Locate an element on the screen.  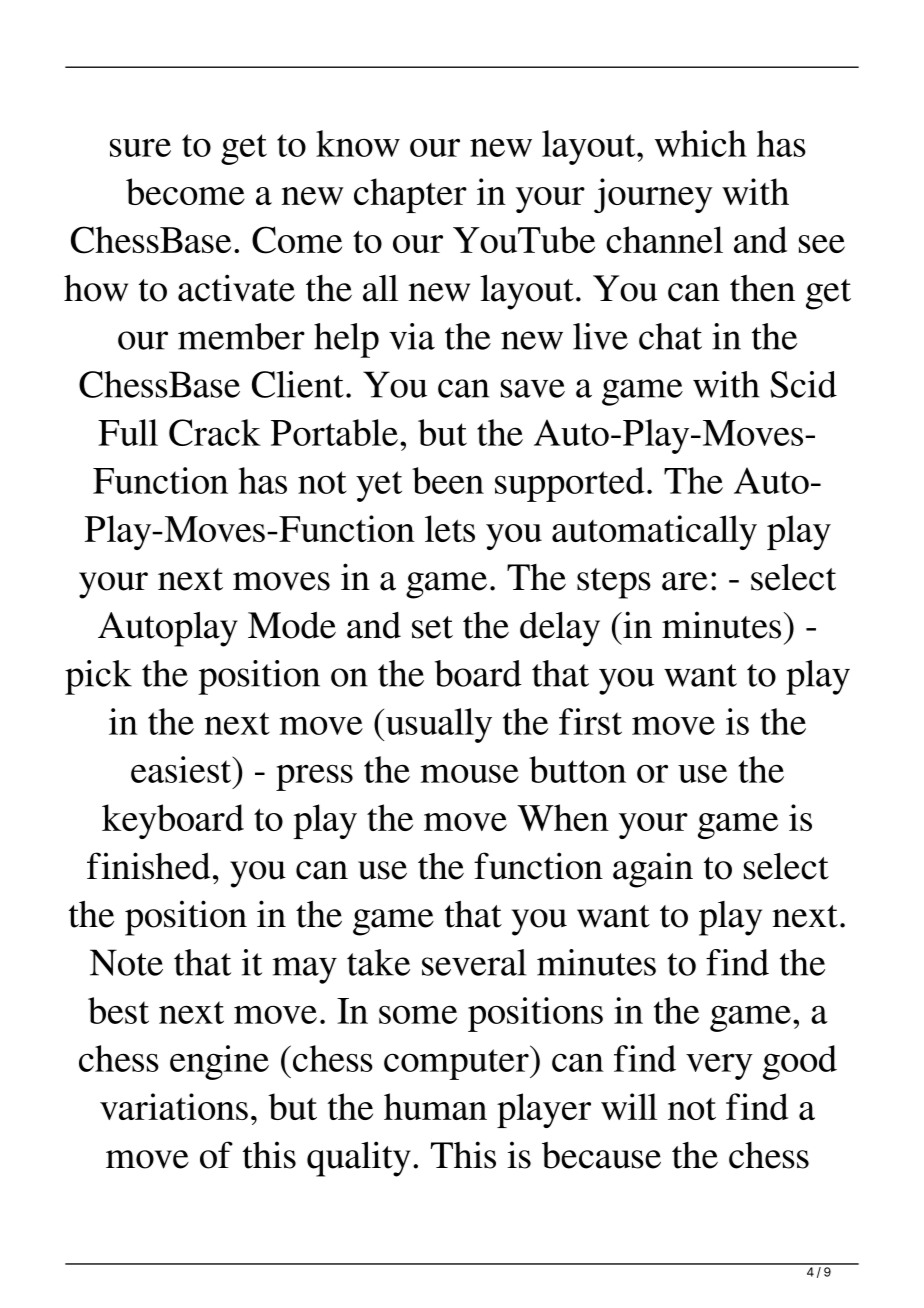
sure is located at coordinates (140, 148).
